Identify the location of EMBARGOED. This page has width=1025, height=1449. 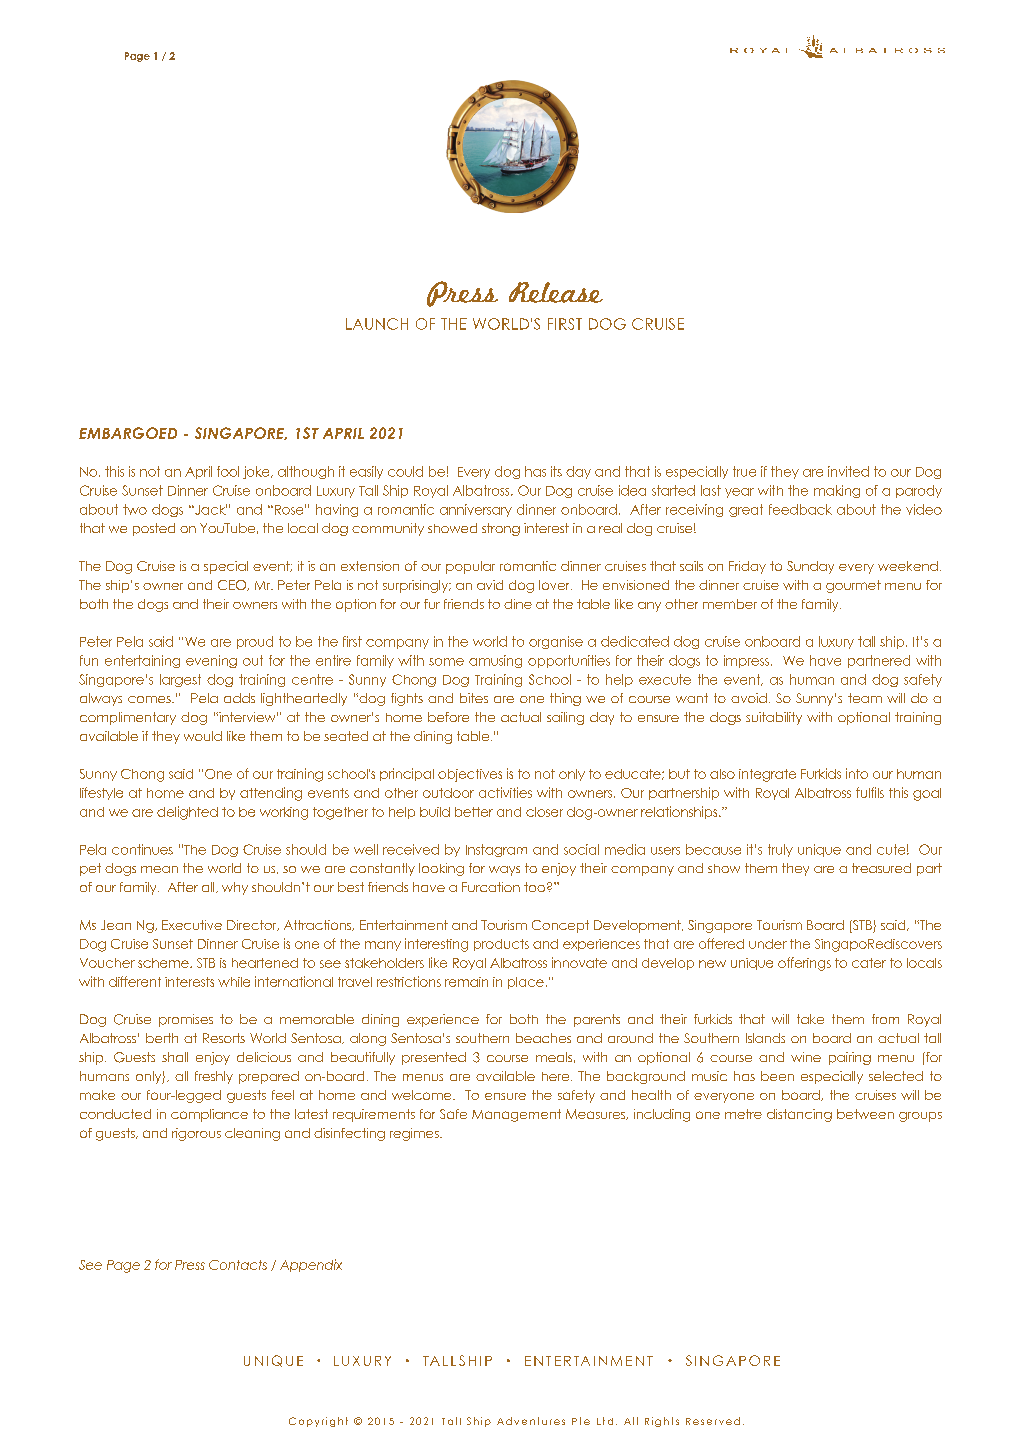
(128, 433).
